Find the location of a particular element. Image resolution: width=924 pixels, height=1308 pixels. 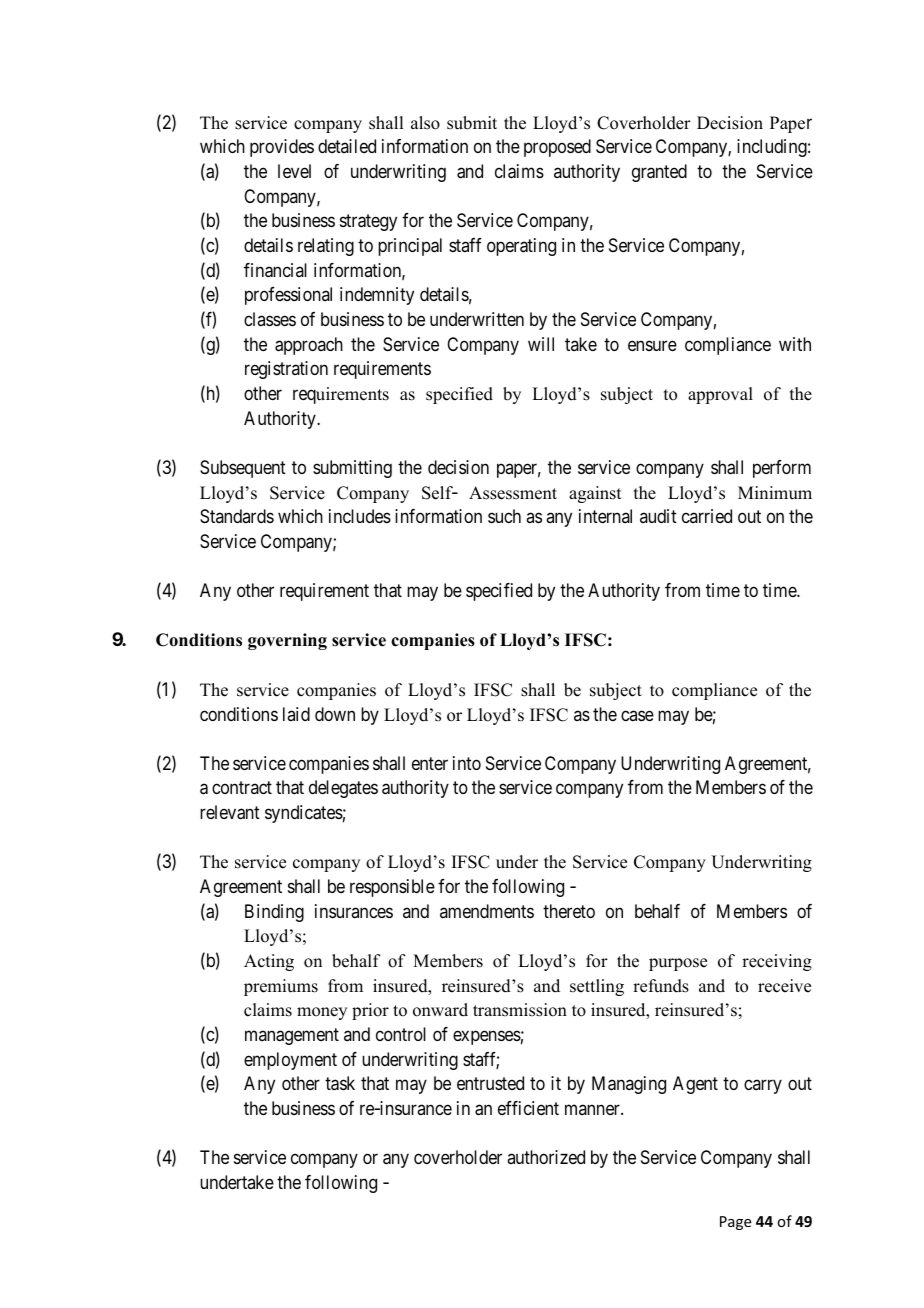

approval is located at coordinates (720, 395).
